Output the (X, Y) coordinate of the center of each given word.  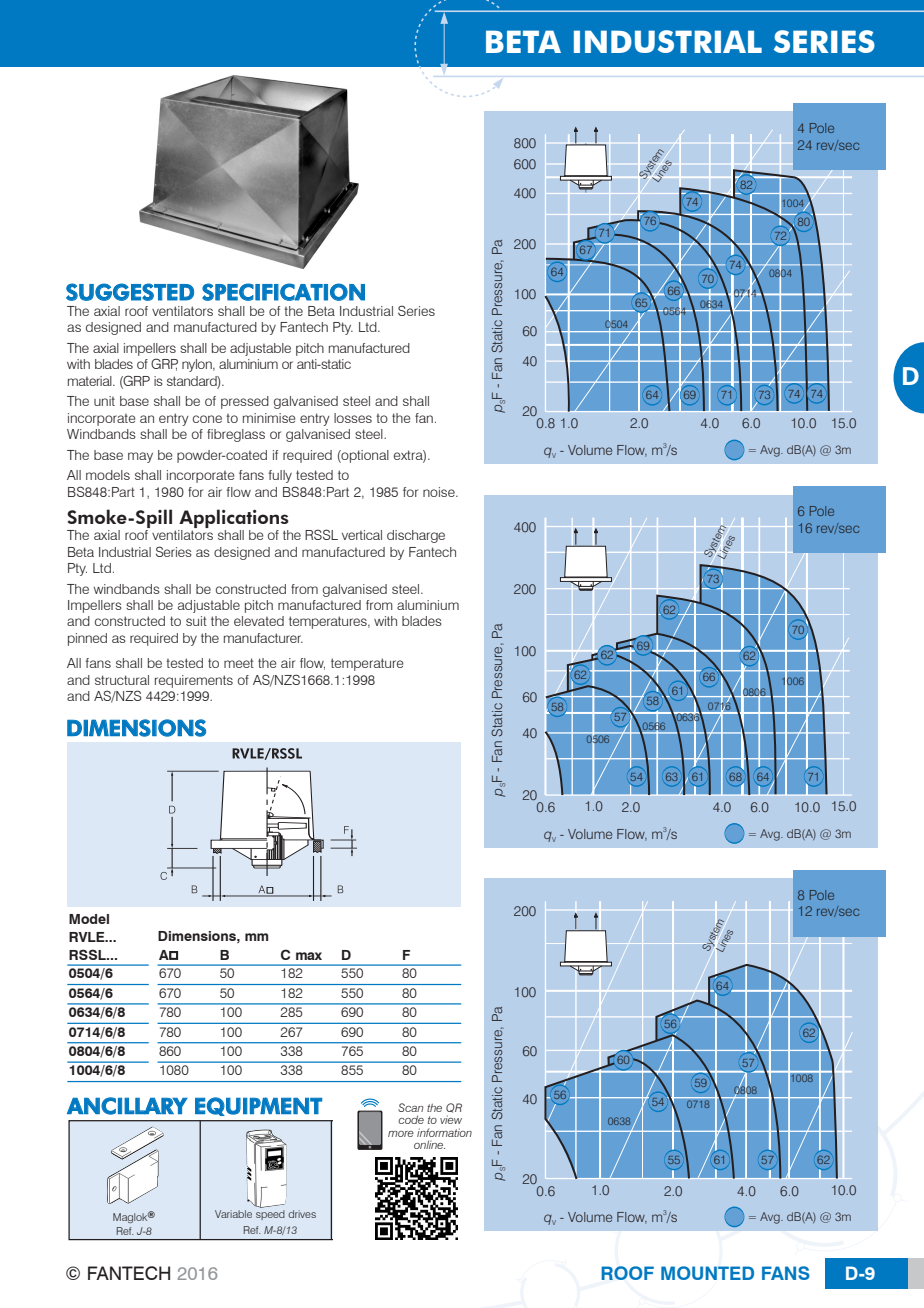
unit (104, 401)
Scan (411, 1107)
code (411, 1119)
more (401, 1134)
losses (353, 418)
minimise (269, 418)
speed (270, 1215)
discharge (416, 536)
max (309, 956)
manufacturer (263, 638)
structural (122, 680)
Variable (233, 1214)
